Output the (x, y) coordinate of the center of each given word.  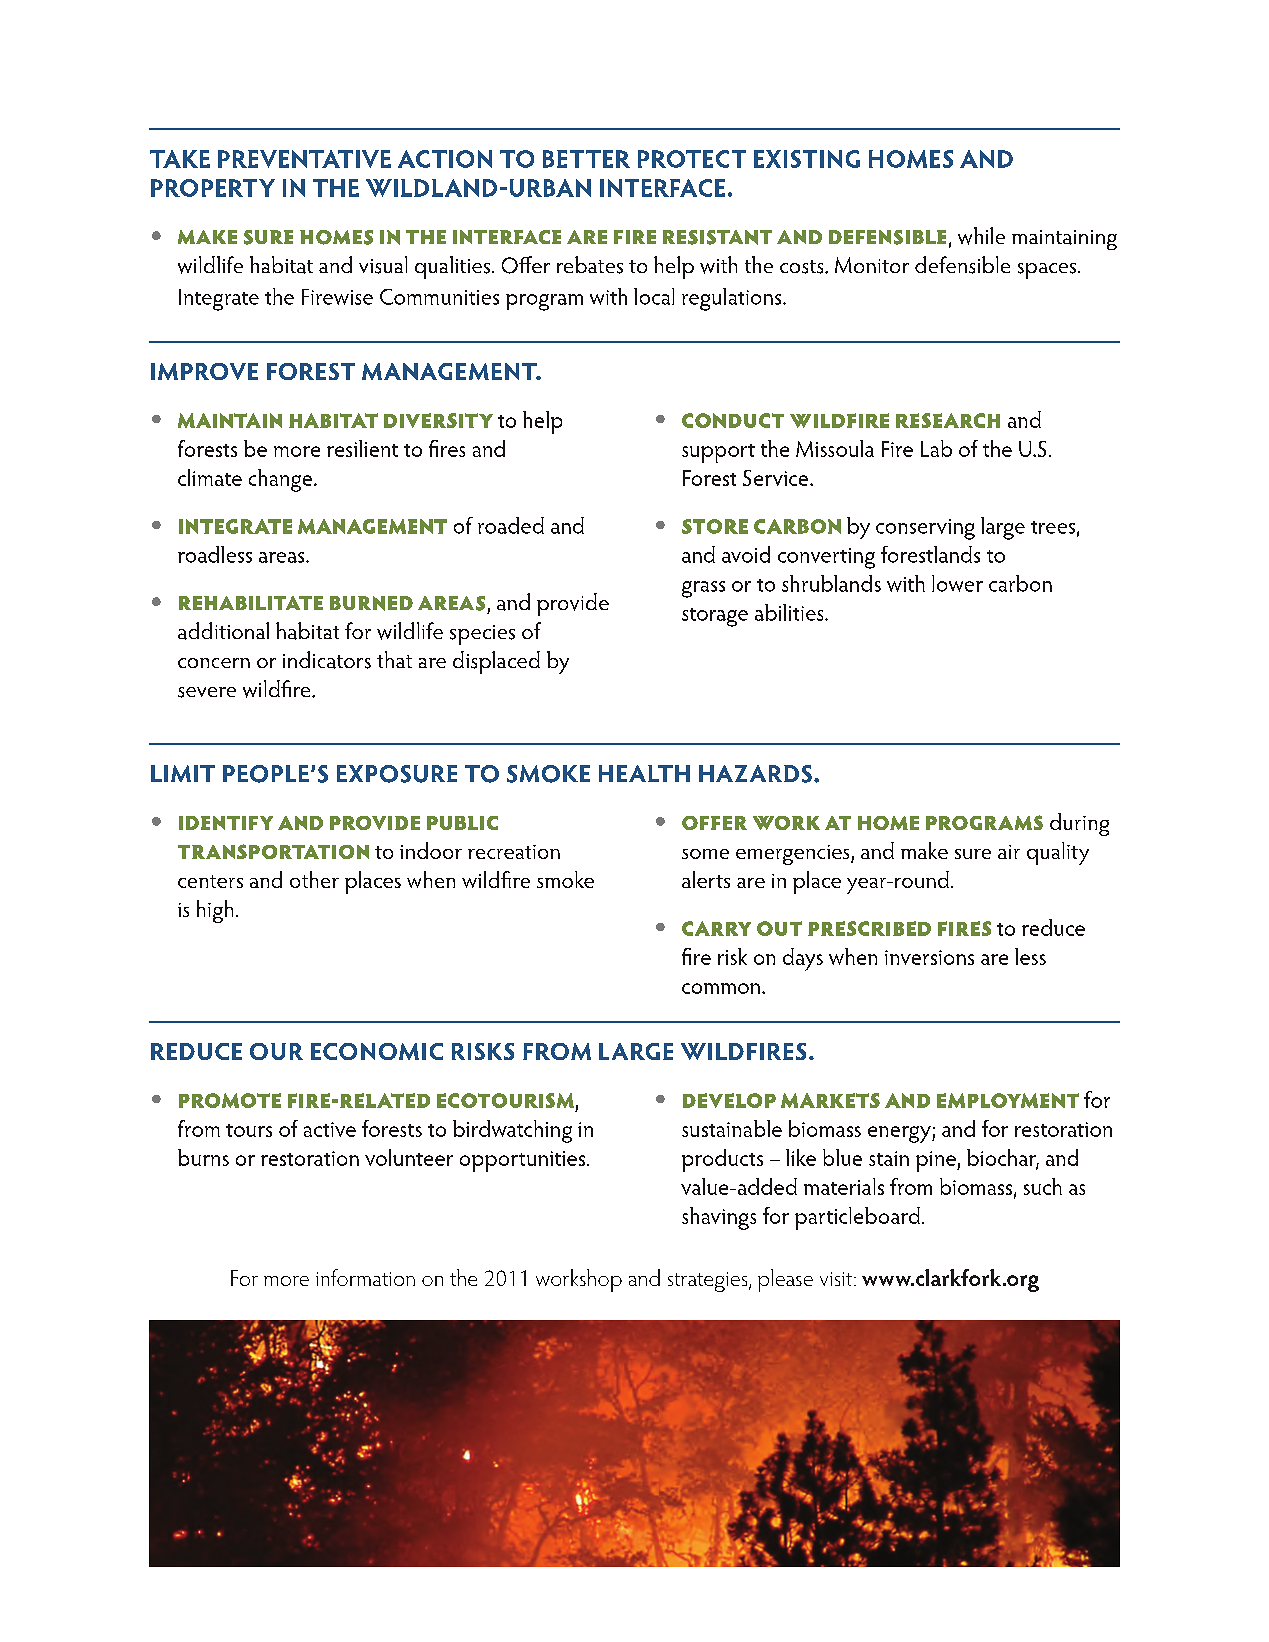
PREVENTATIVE (304, 159)
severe (207, 692)
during (1079, 824)
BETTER (586, 159)
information (365, 1277)
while (981, 236)
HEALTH (644, 773)
